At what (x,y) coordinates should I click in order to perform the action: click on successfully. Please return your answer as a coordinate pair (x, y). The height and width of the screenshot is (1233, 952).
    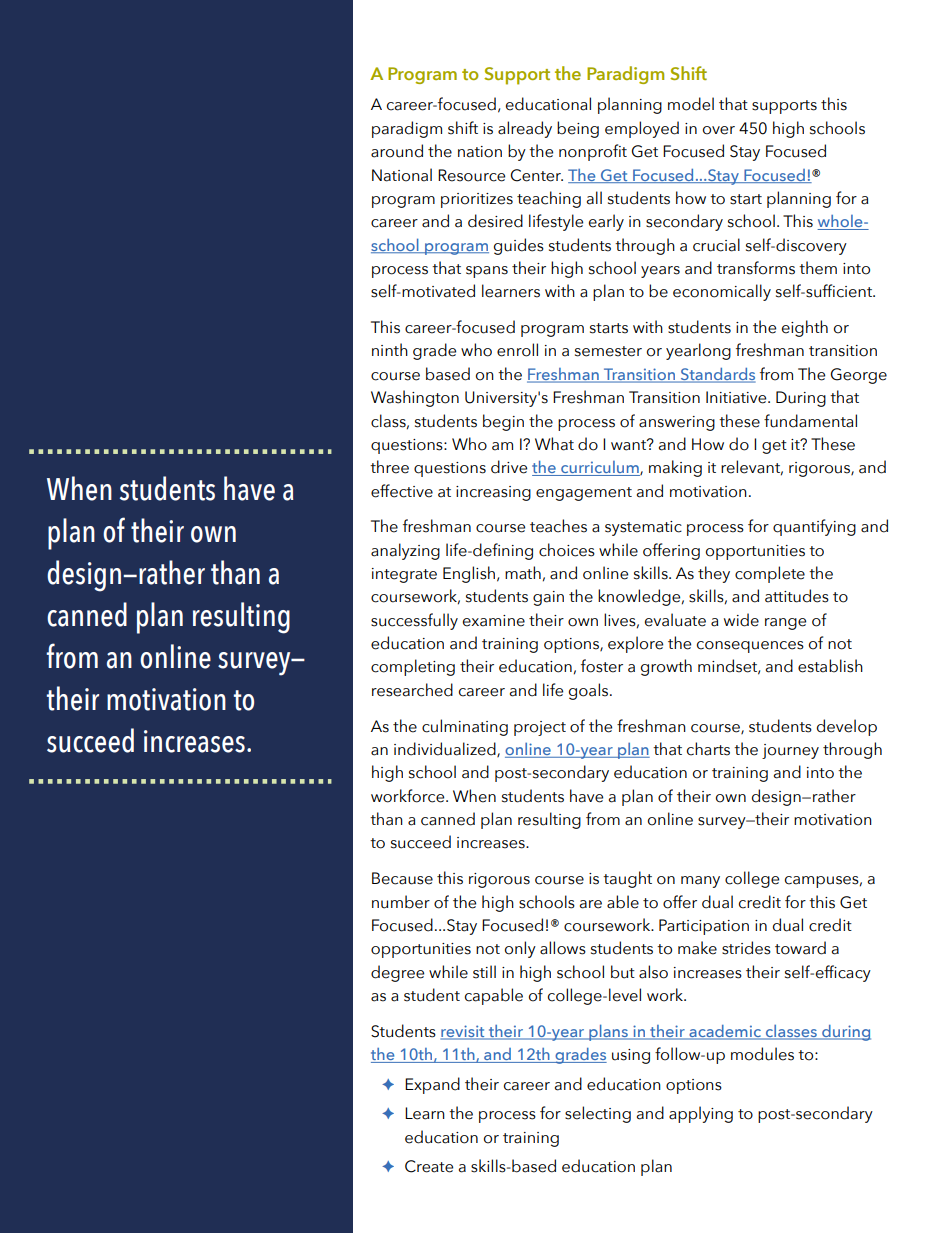
    Looking at the image, I should click on (414, 621).
